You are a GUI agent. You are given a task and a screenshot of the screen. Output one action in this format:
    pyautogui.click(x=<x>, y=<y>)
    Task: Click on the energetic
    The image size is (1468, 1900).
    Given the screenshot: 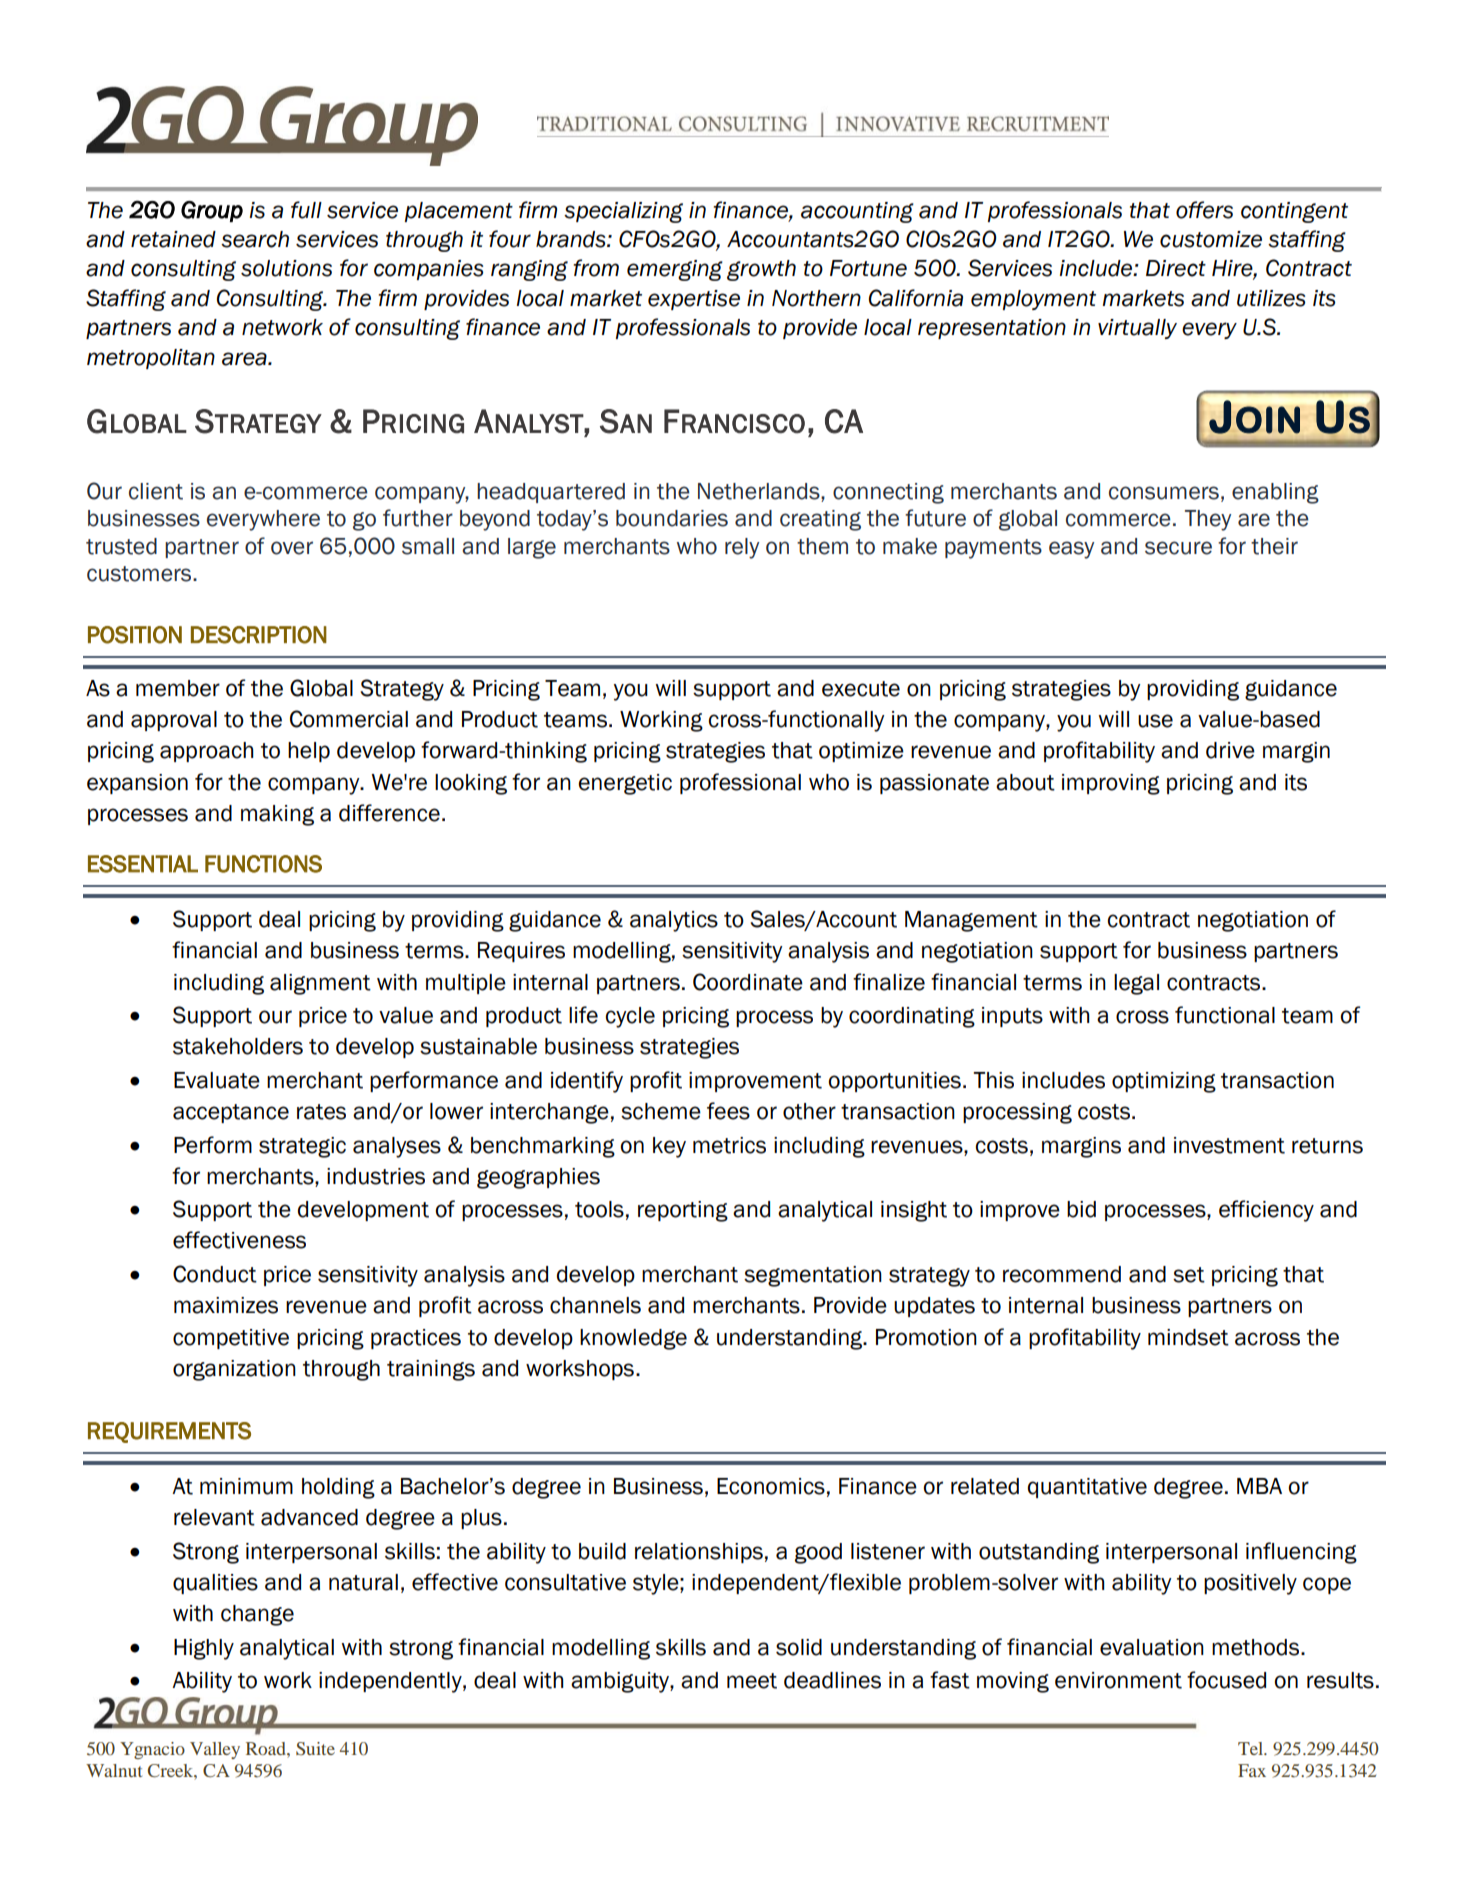 What is the action you would take?
    pyautogui.click(x=625, y=784)
